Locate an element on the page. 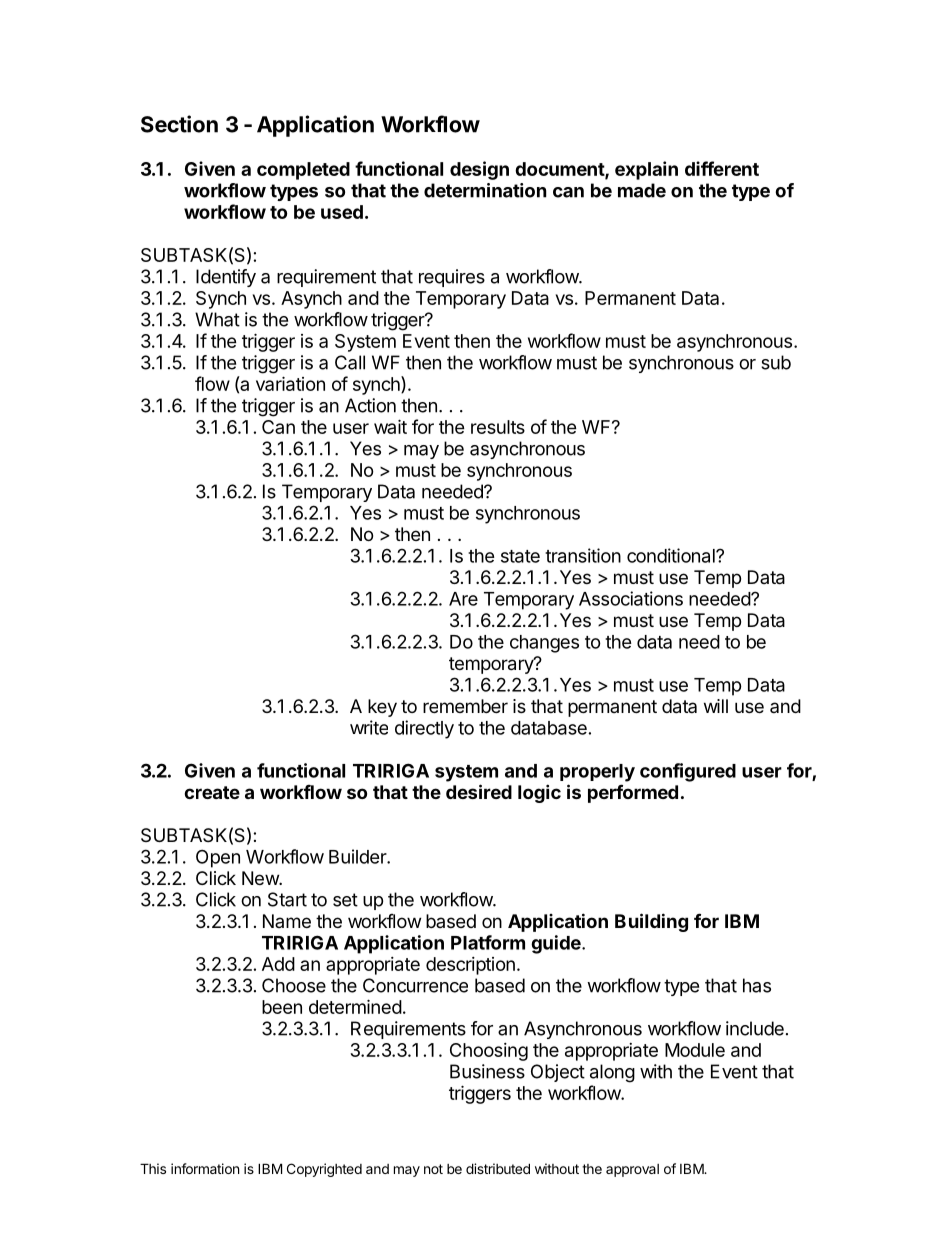 Image resolution: width=952 pixels, height=1233 pixels. design is located at coordinates (479, 170).
